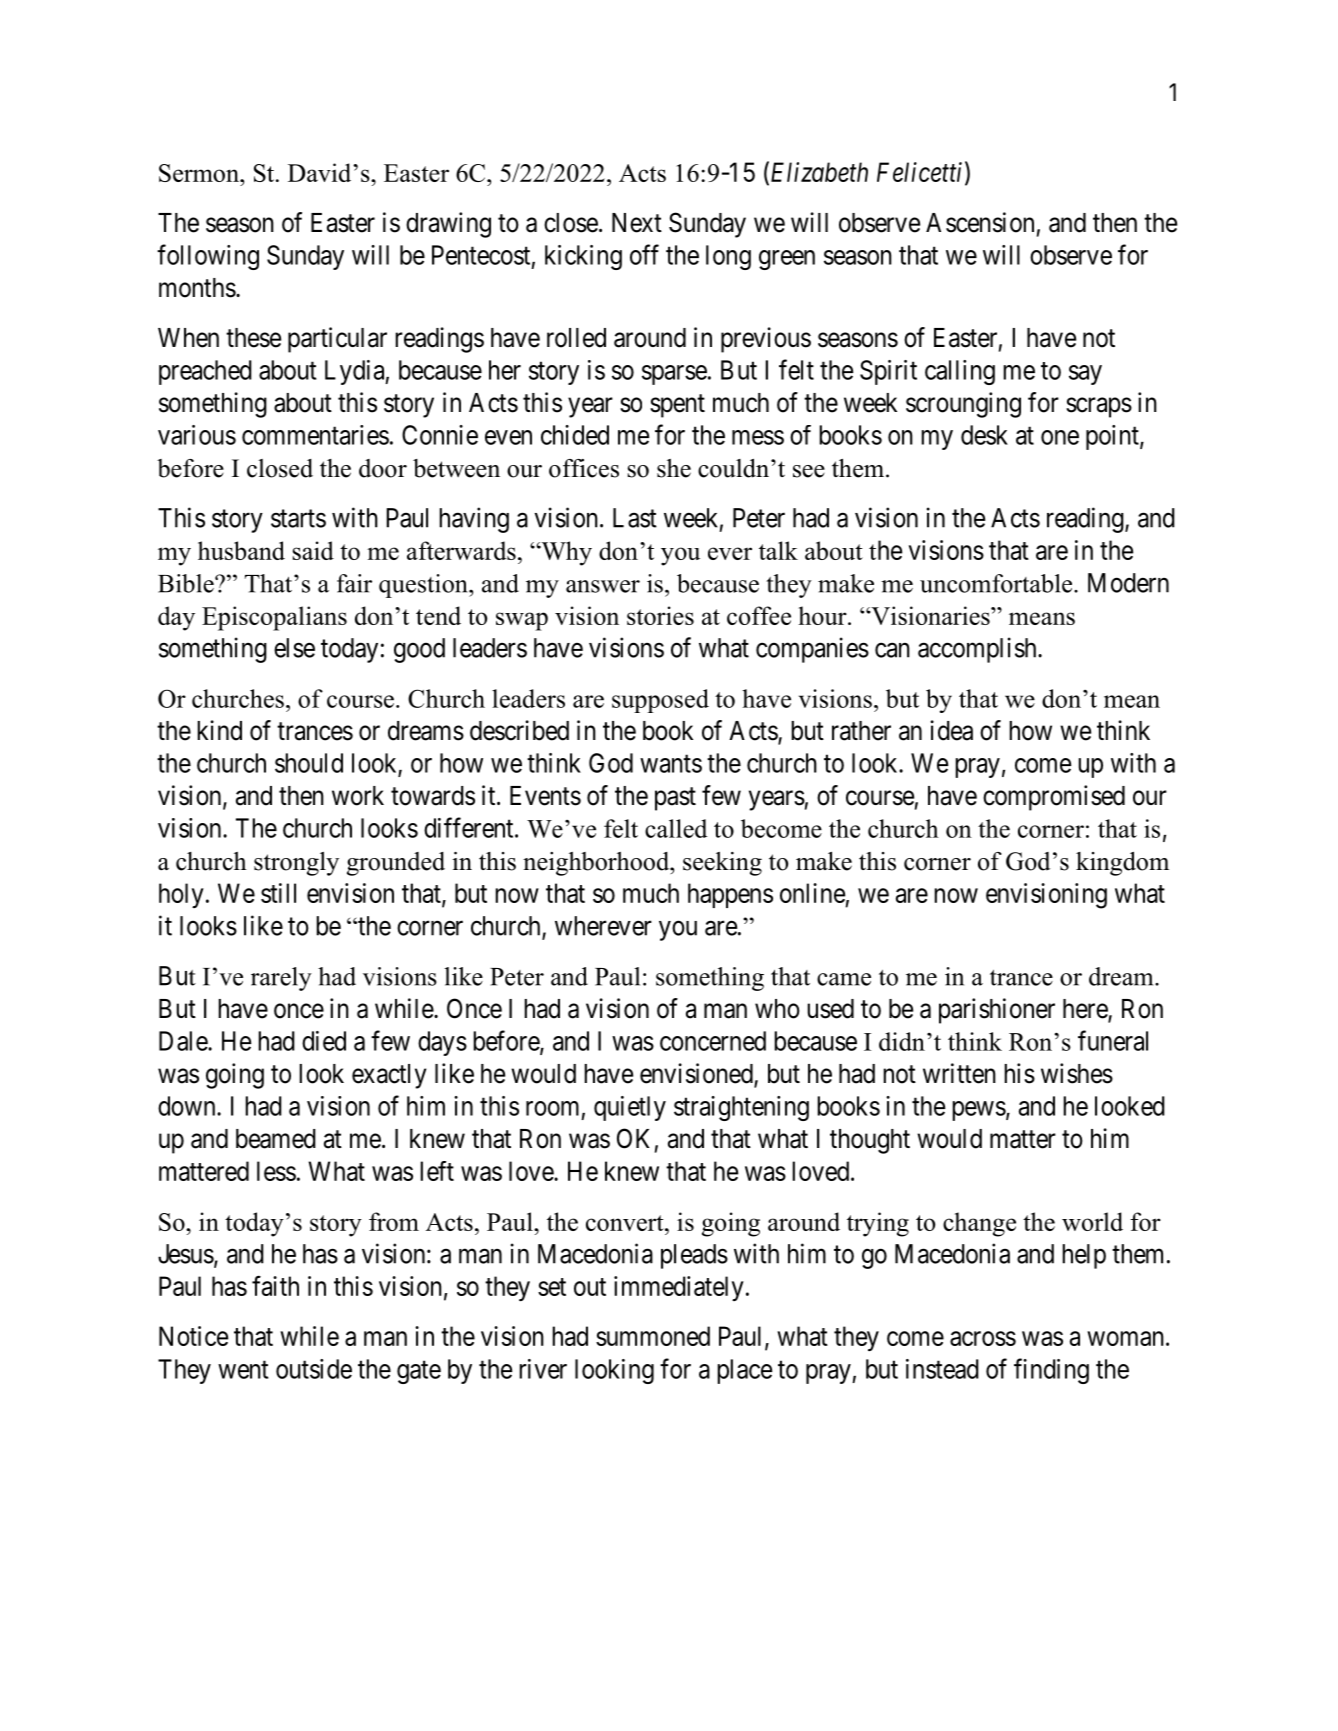  What do you see at coordinates (281, 979) in the screenshot?
I see `rarely` at bounding box center [281, 979].
